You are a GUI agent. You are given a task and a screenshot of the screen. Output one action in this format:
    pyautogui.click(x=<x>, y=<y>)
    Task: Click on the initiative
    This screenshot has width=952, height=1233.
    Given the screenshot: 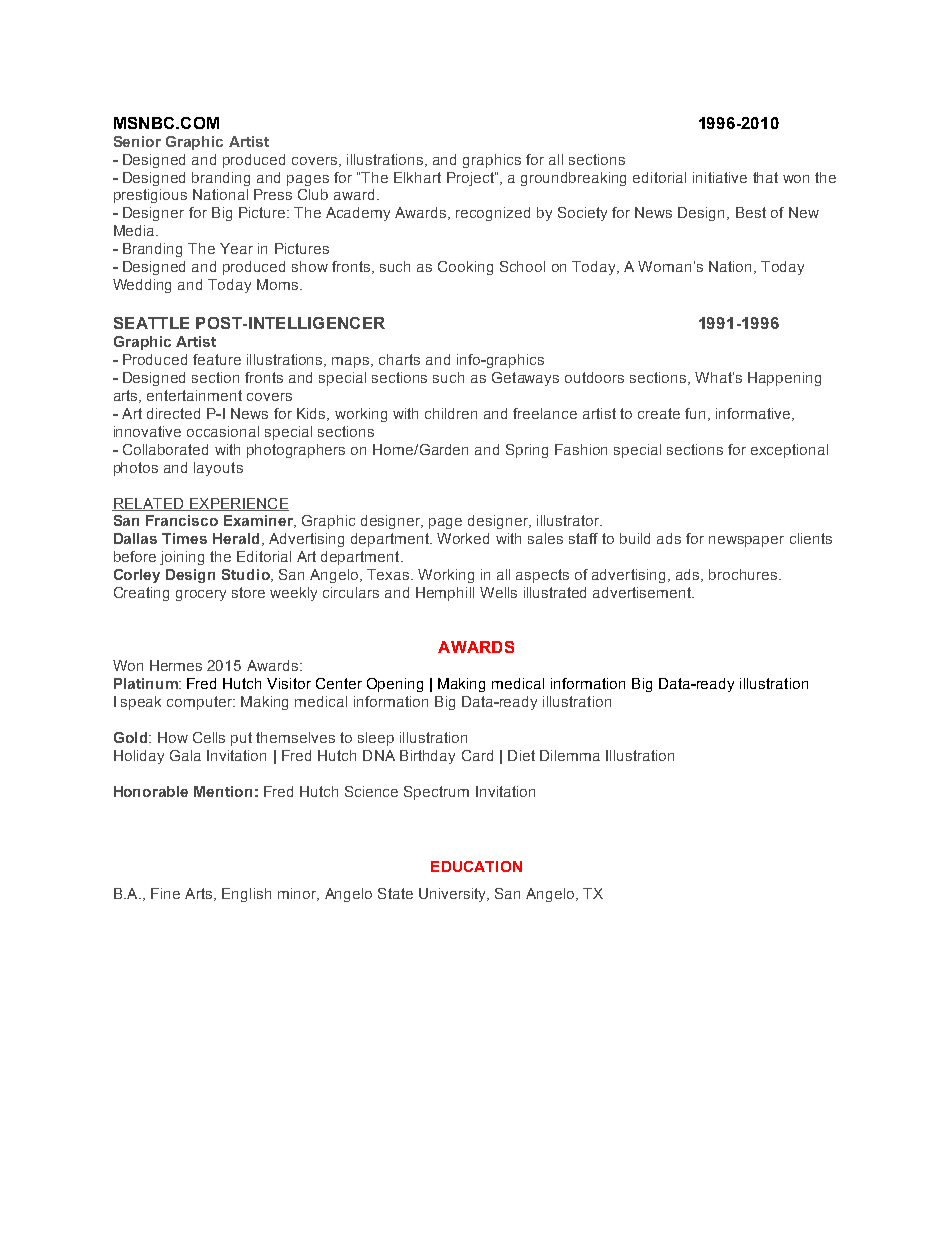 What is the action you would take?
    pyautogui.click(x=720, y=177)
